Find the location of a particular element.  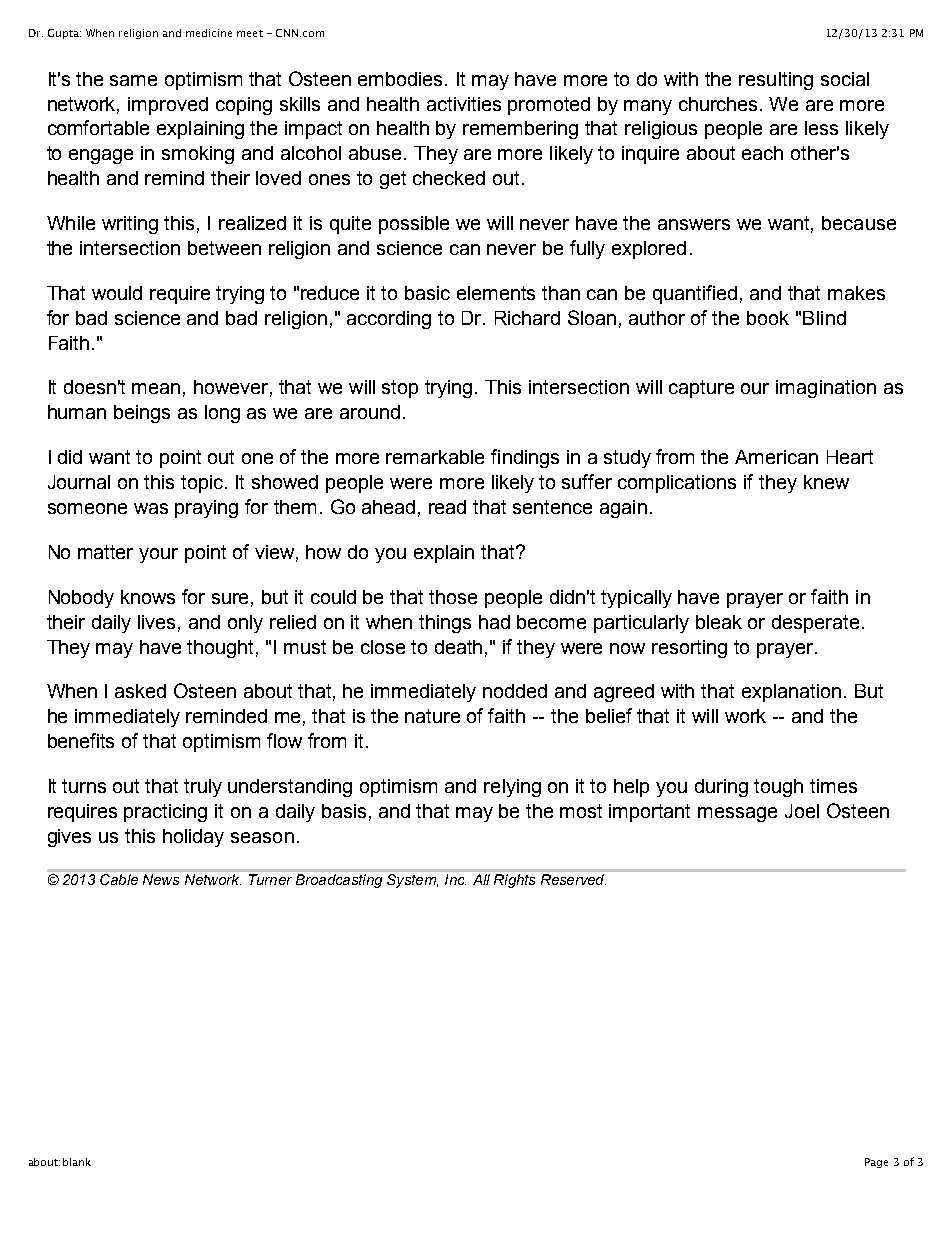

Page is located at coordinates (876, 1163).
